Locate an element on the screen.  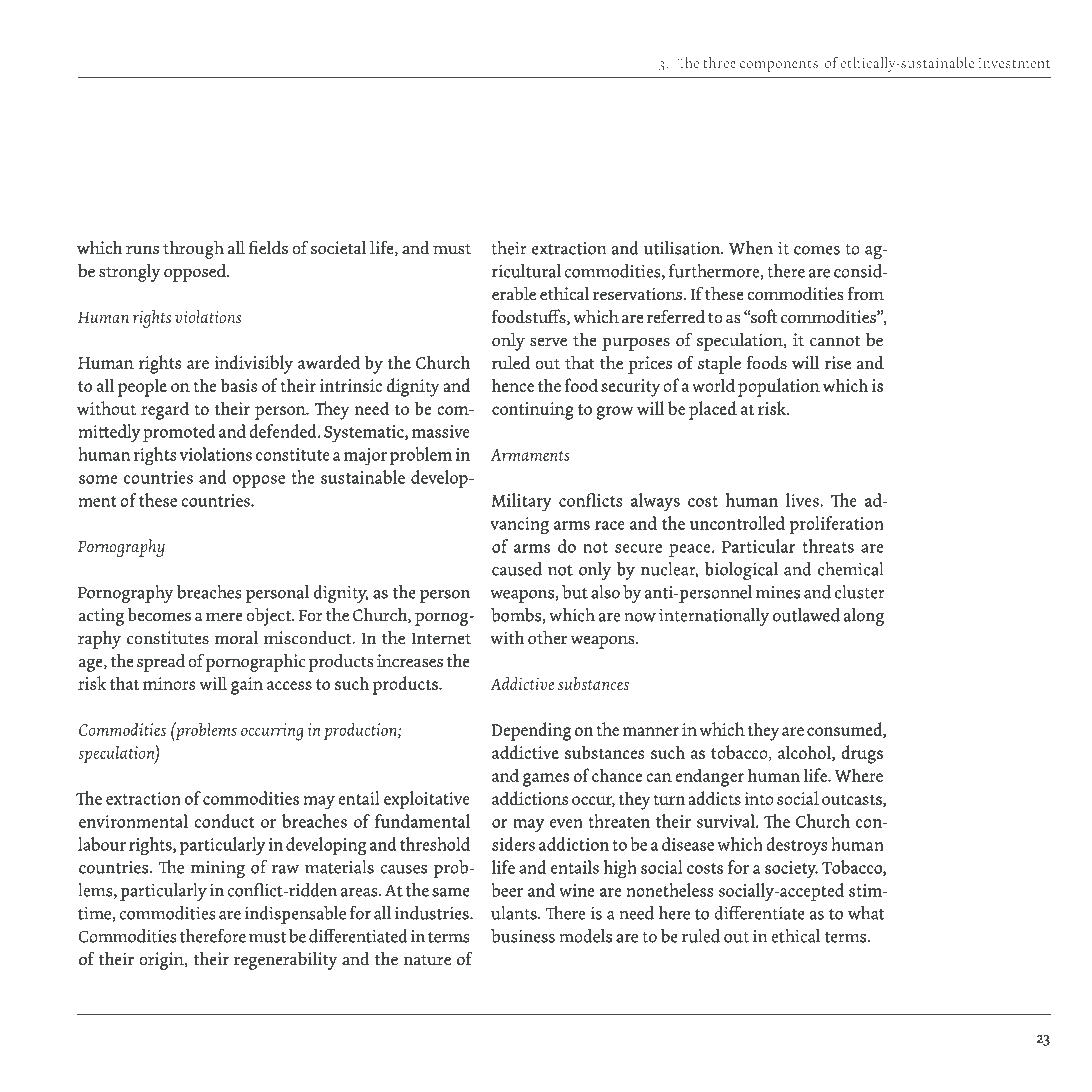
components is located at coordinates (779, 66).
